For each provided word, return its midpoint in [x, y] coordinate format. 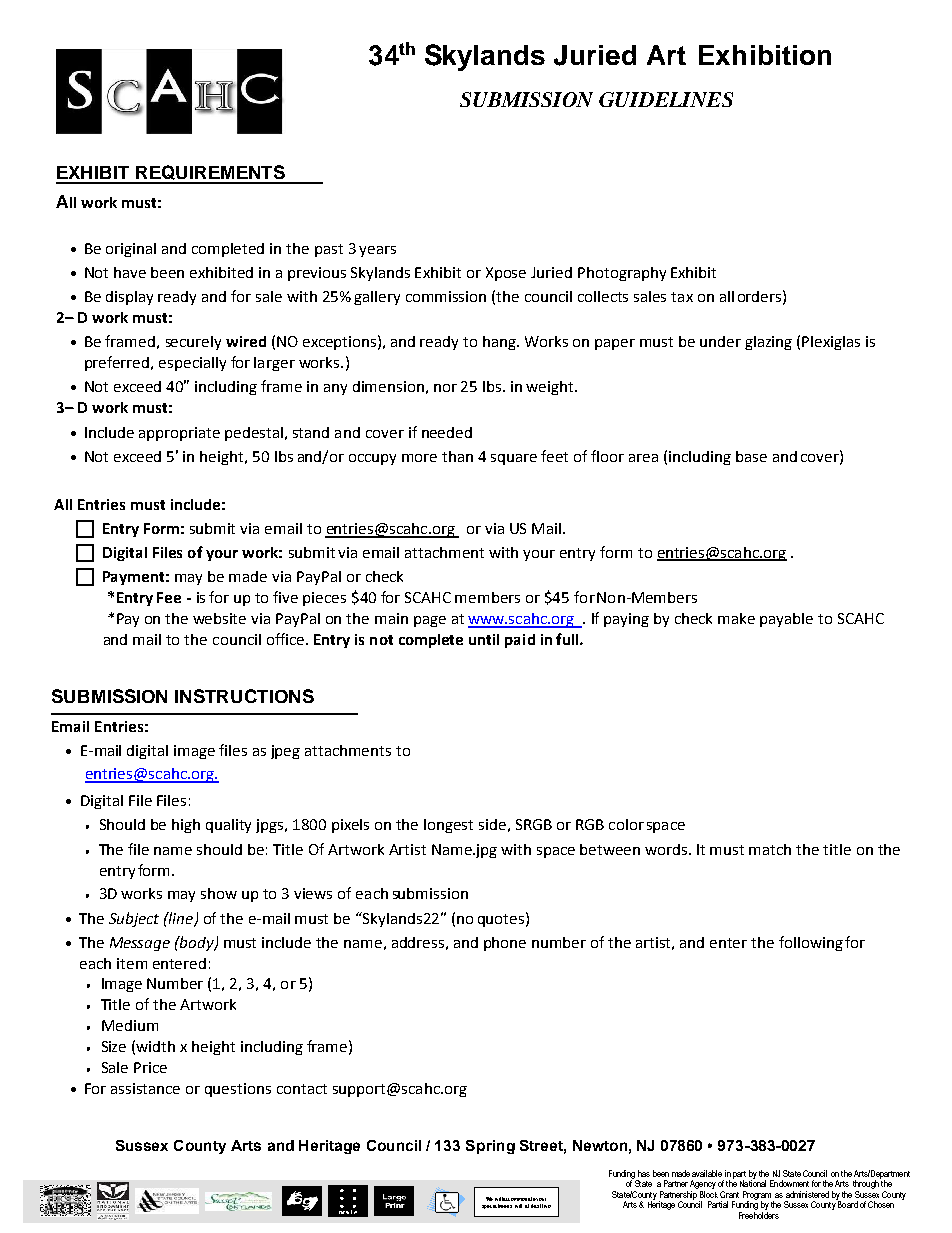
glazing [768, 343]
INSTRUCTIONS [244, 696]
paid [520, 641]
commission [446, 296]
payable [786, 620]
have [130, 272]
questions [238, 1090]
